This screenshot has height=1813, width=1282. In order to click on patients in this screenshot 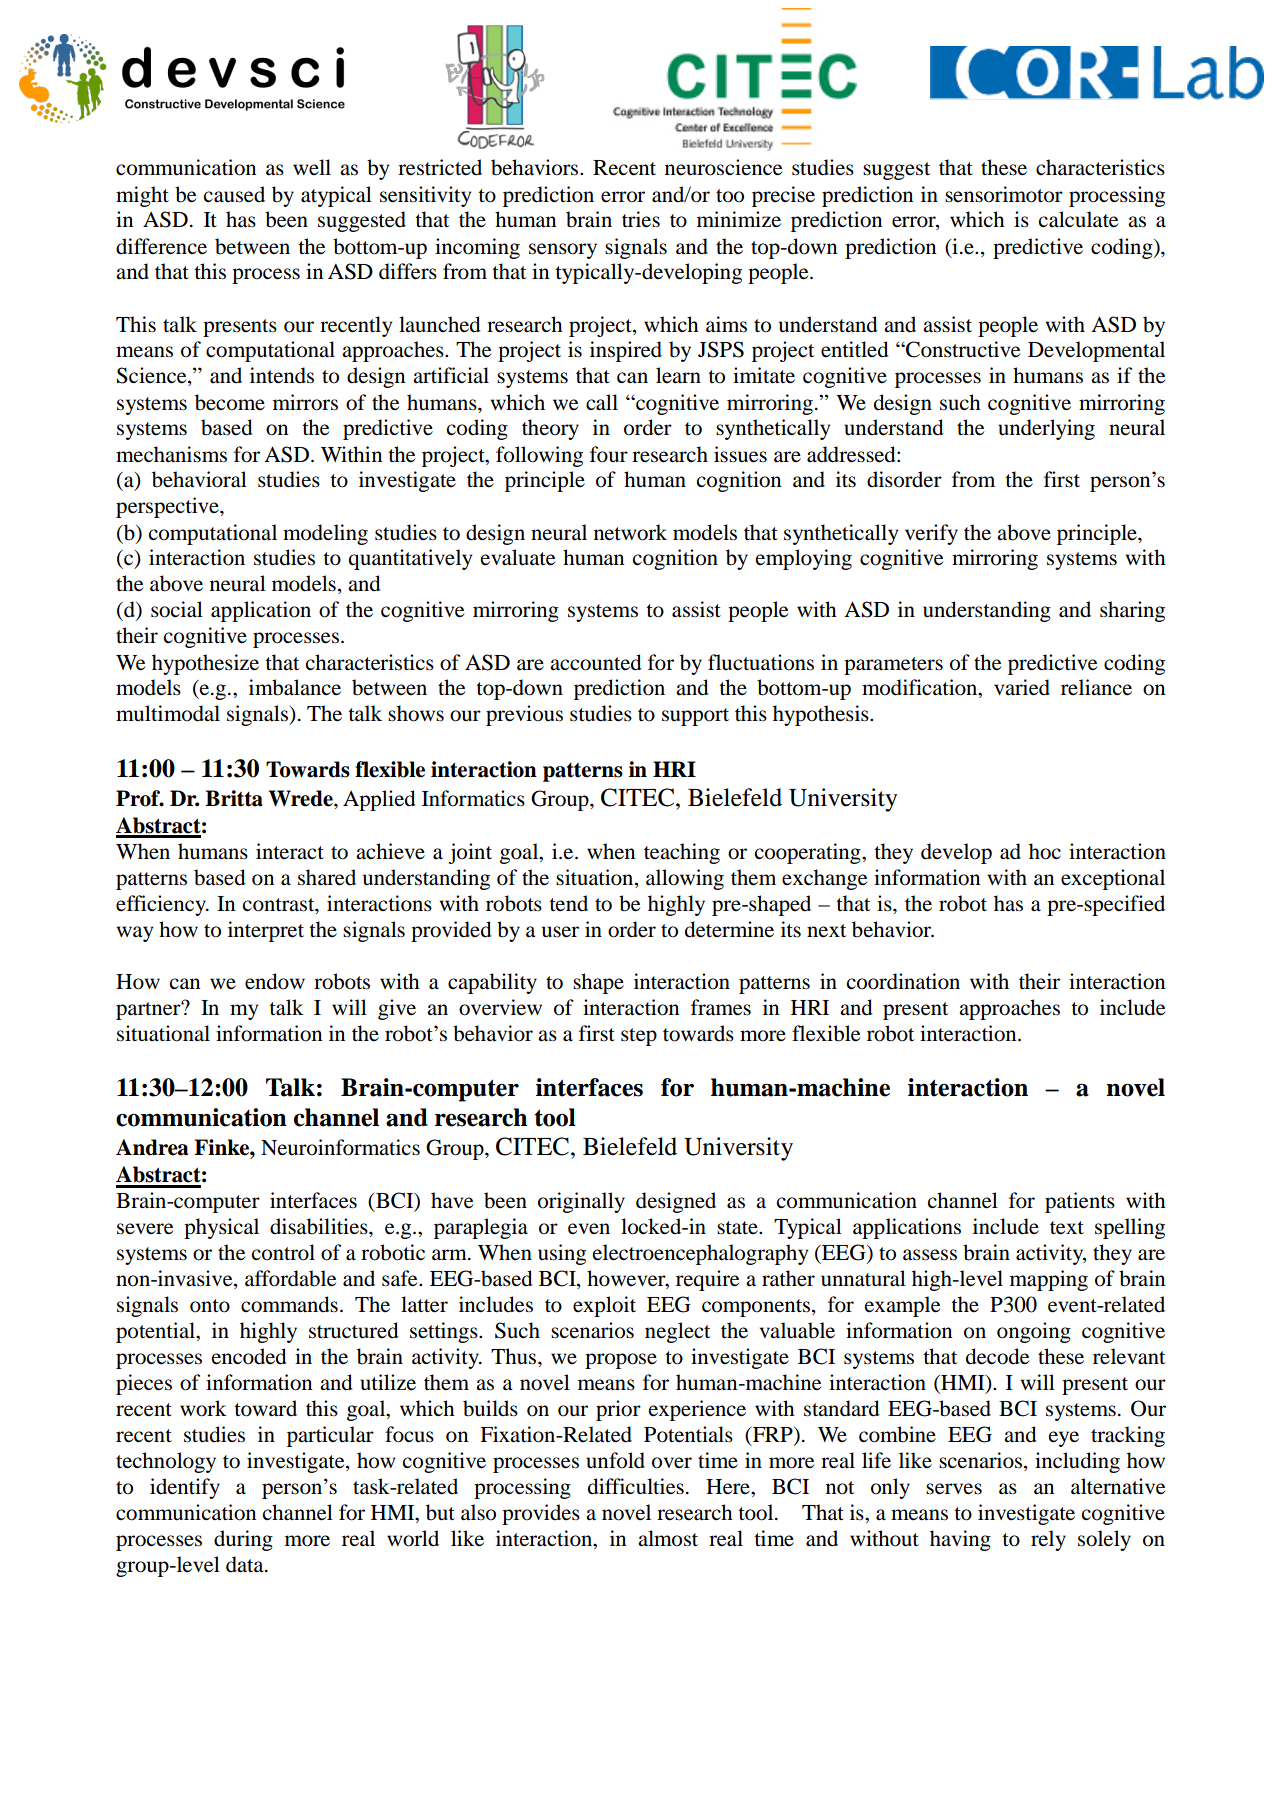, I will do `click(1080, 1202)`.
